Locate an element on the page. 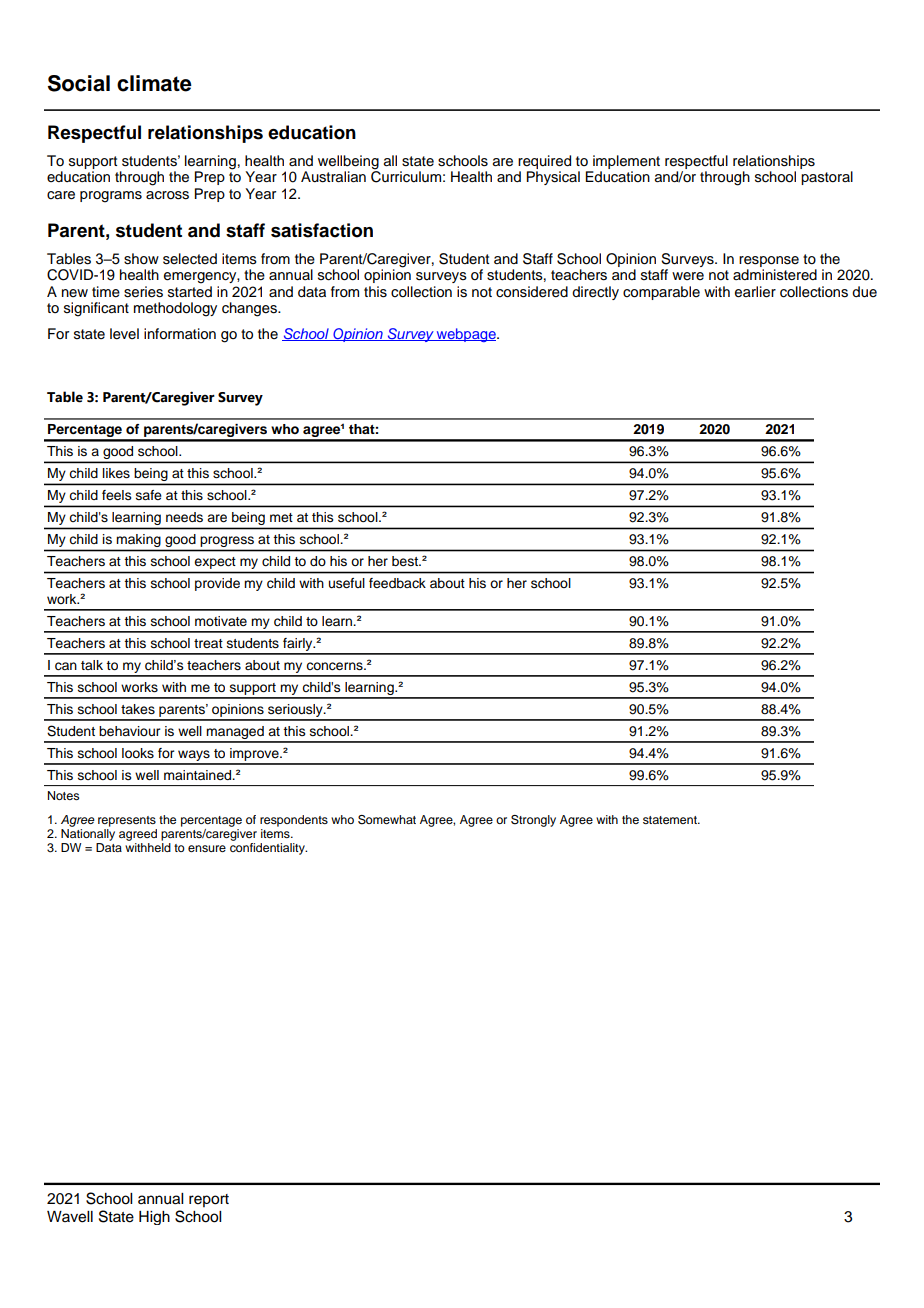 Image resolution: width=924 pixels, height=1308 pixels. feedback is located at coordinates (397, 583).
